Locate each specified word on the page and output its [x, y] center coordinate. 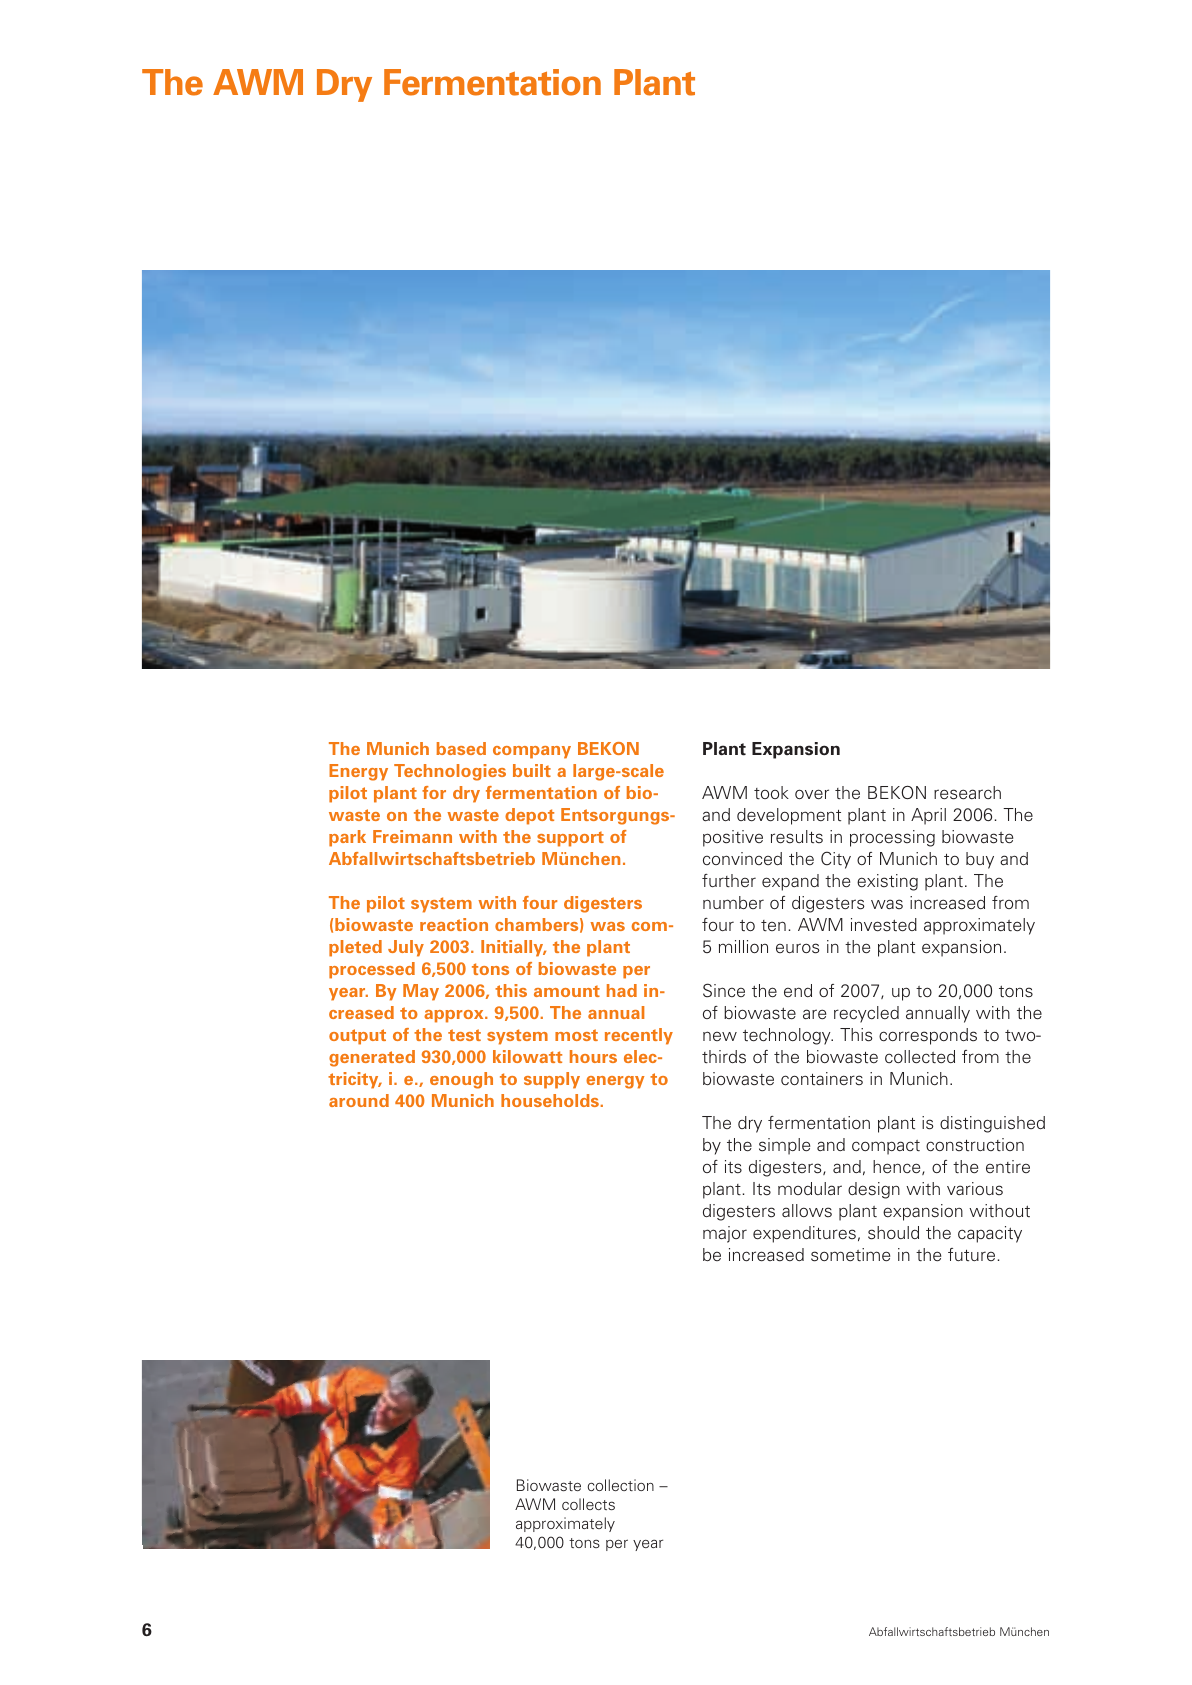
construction [975, 1145]
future [971, 1254]
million [743, 946]
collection [621, 1485]
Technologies [450, 772]
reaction [454, 924]
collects [588, 1504]
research [967, 793]
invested [884, 925]
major [725, 1234]
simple [784, 1146]
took [771, 793]
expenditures [804, 1234]
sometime [850, 1255]
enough [461, 1080]
